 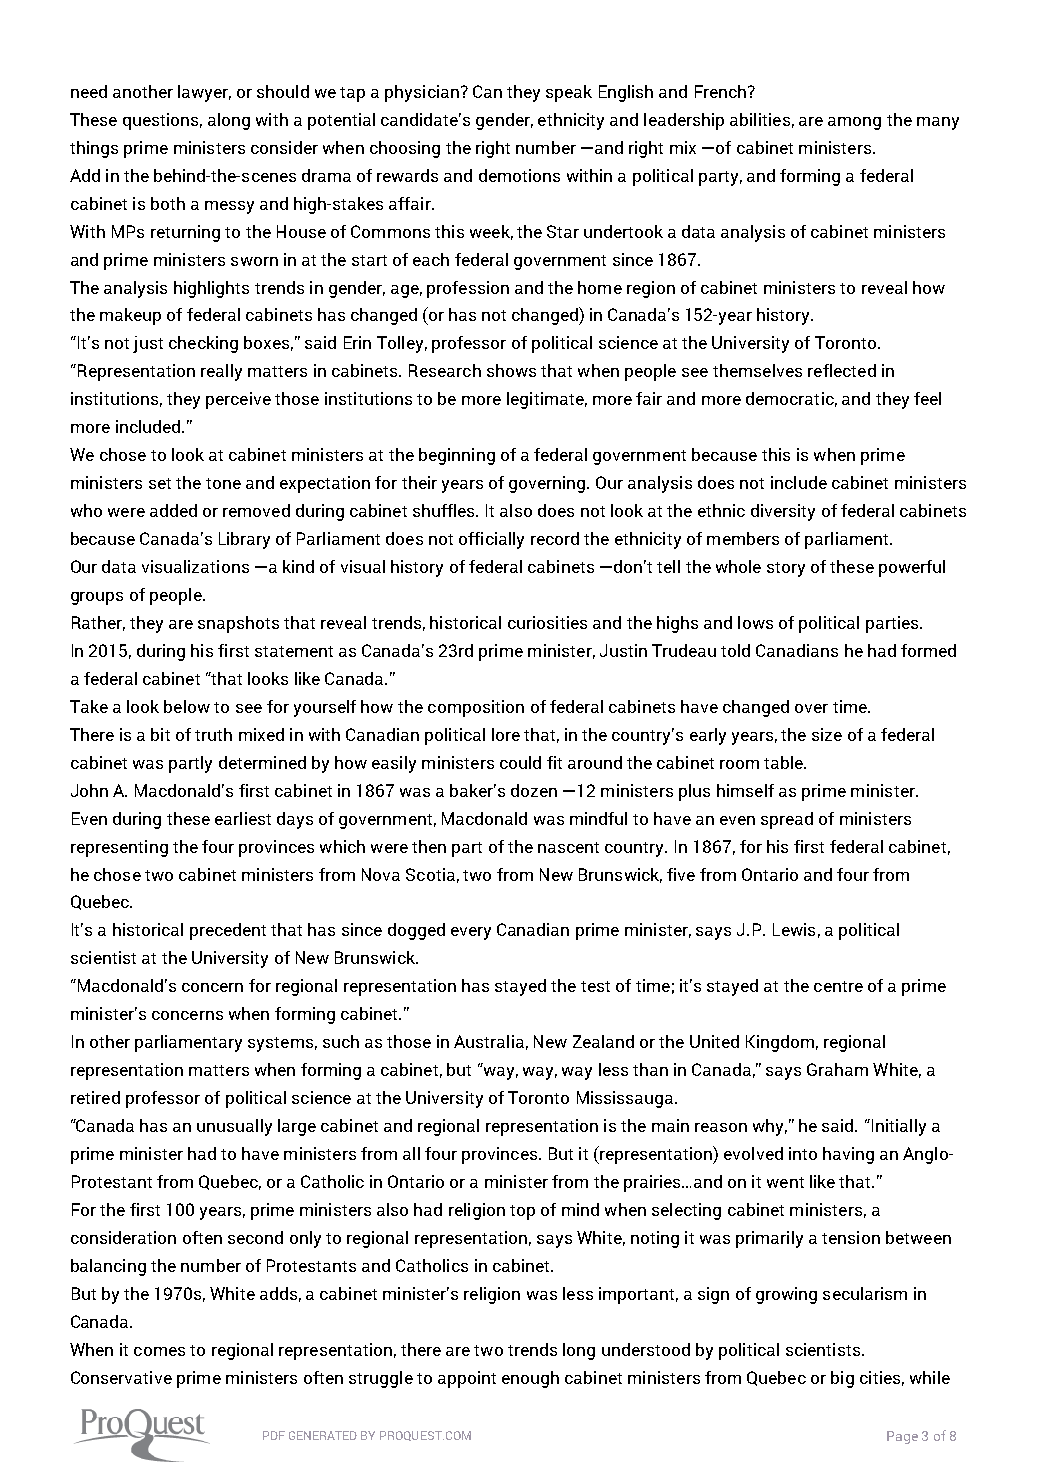 I want to click on officially, so click(x=491, y=540).
